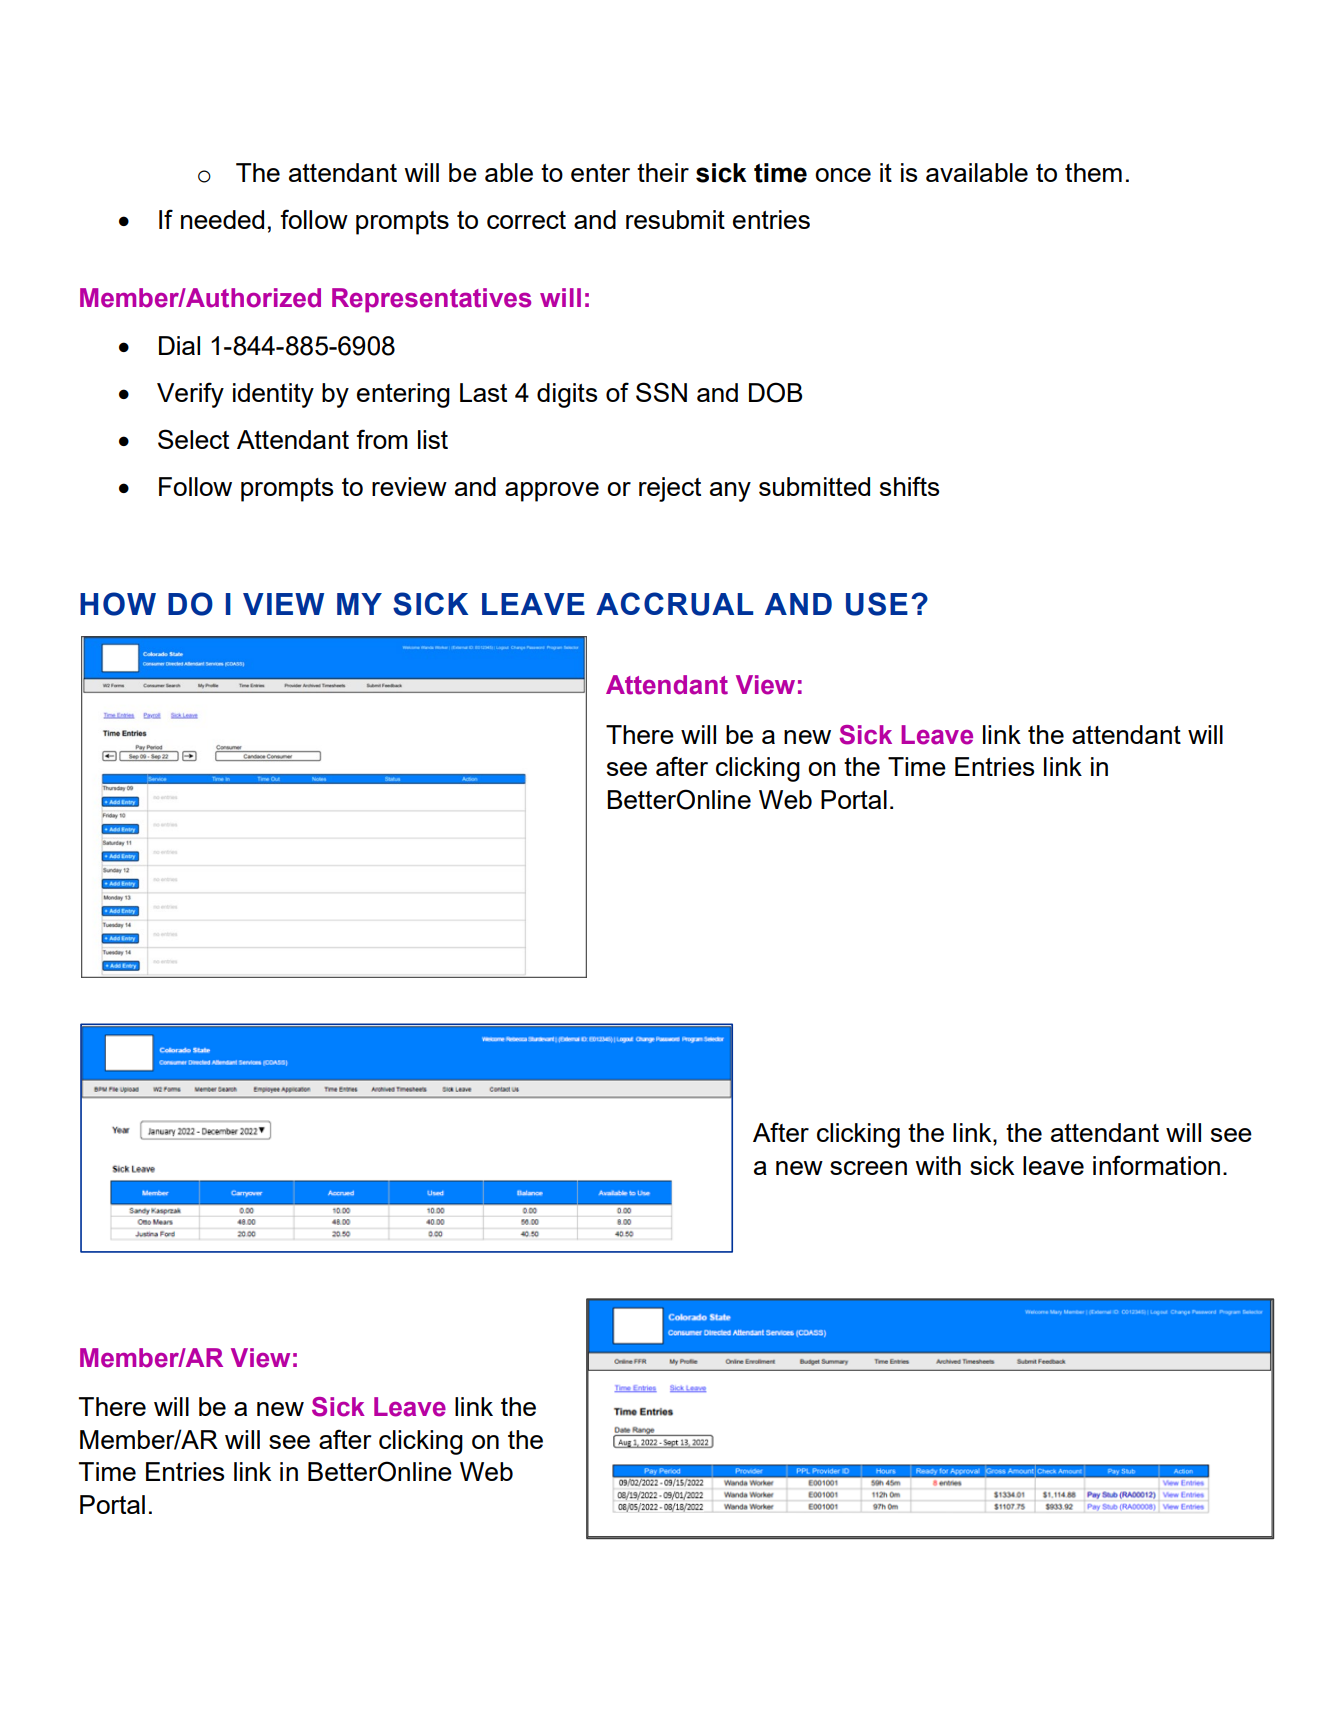 The image size is (1336, 1729). What do you see at coordinates (938, 1165) in the screenshot?
I see `with` at bounding box center [938, 1165].
